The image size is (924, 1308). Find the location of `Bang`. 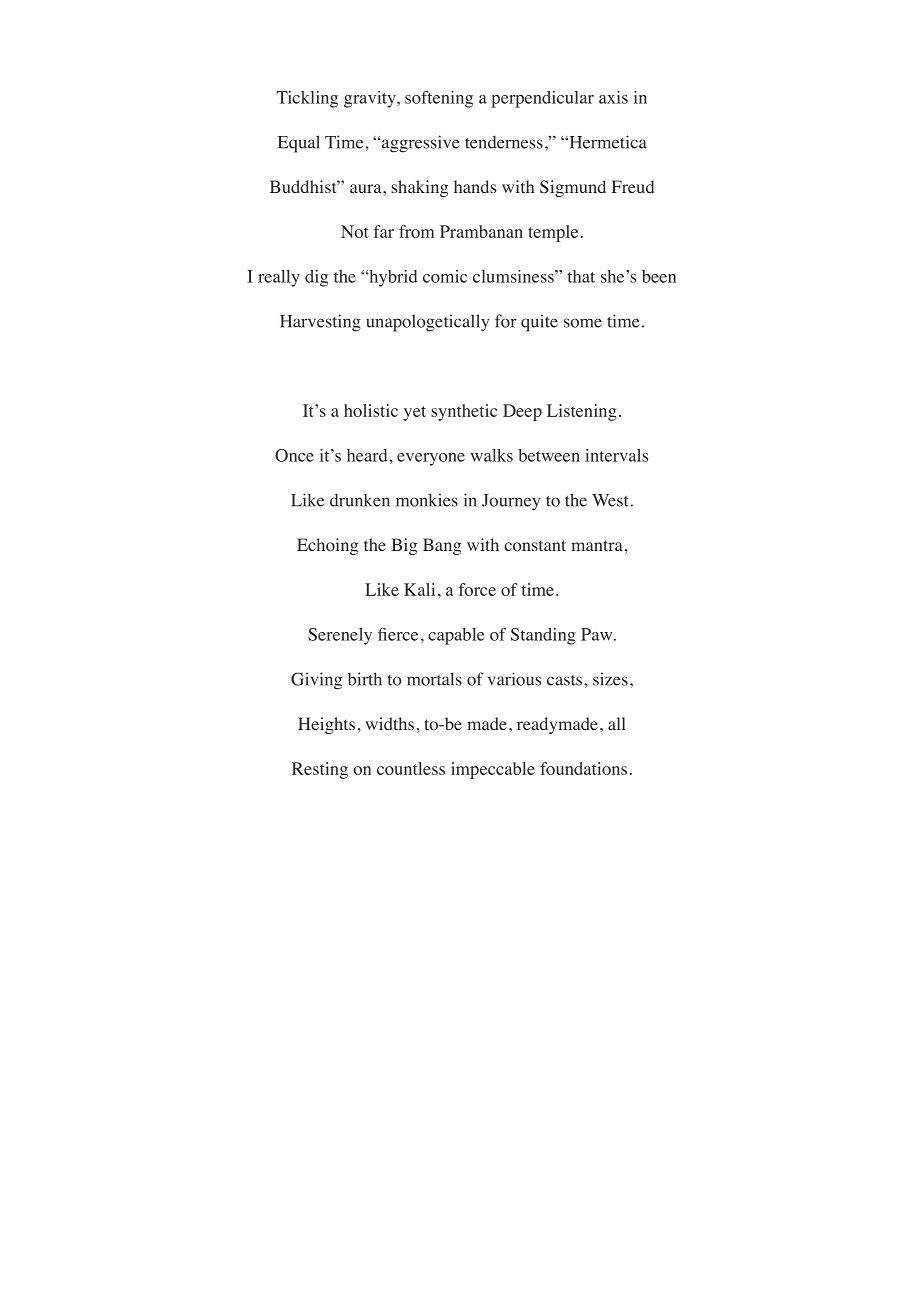

Bang is located at coordinates (442, 546).
